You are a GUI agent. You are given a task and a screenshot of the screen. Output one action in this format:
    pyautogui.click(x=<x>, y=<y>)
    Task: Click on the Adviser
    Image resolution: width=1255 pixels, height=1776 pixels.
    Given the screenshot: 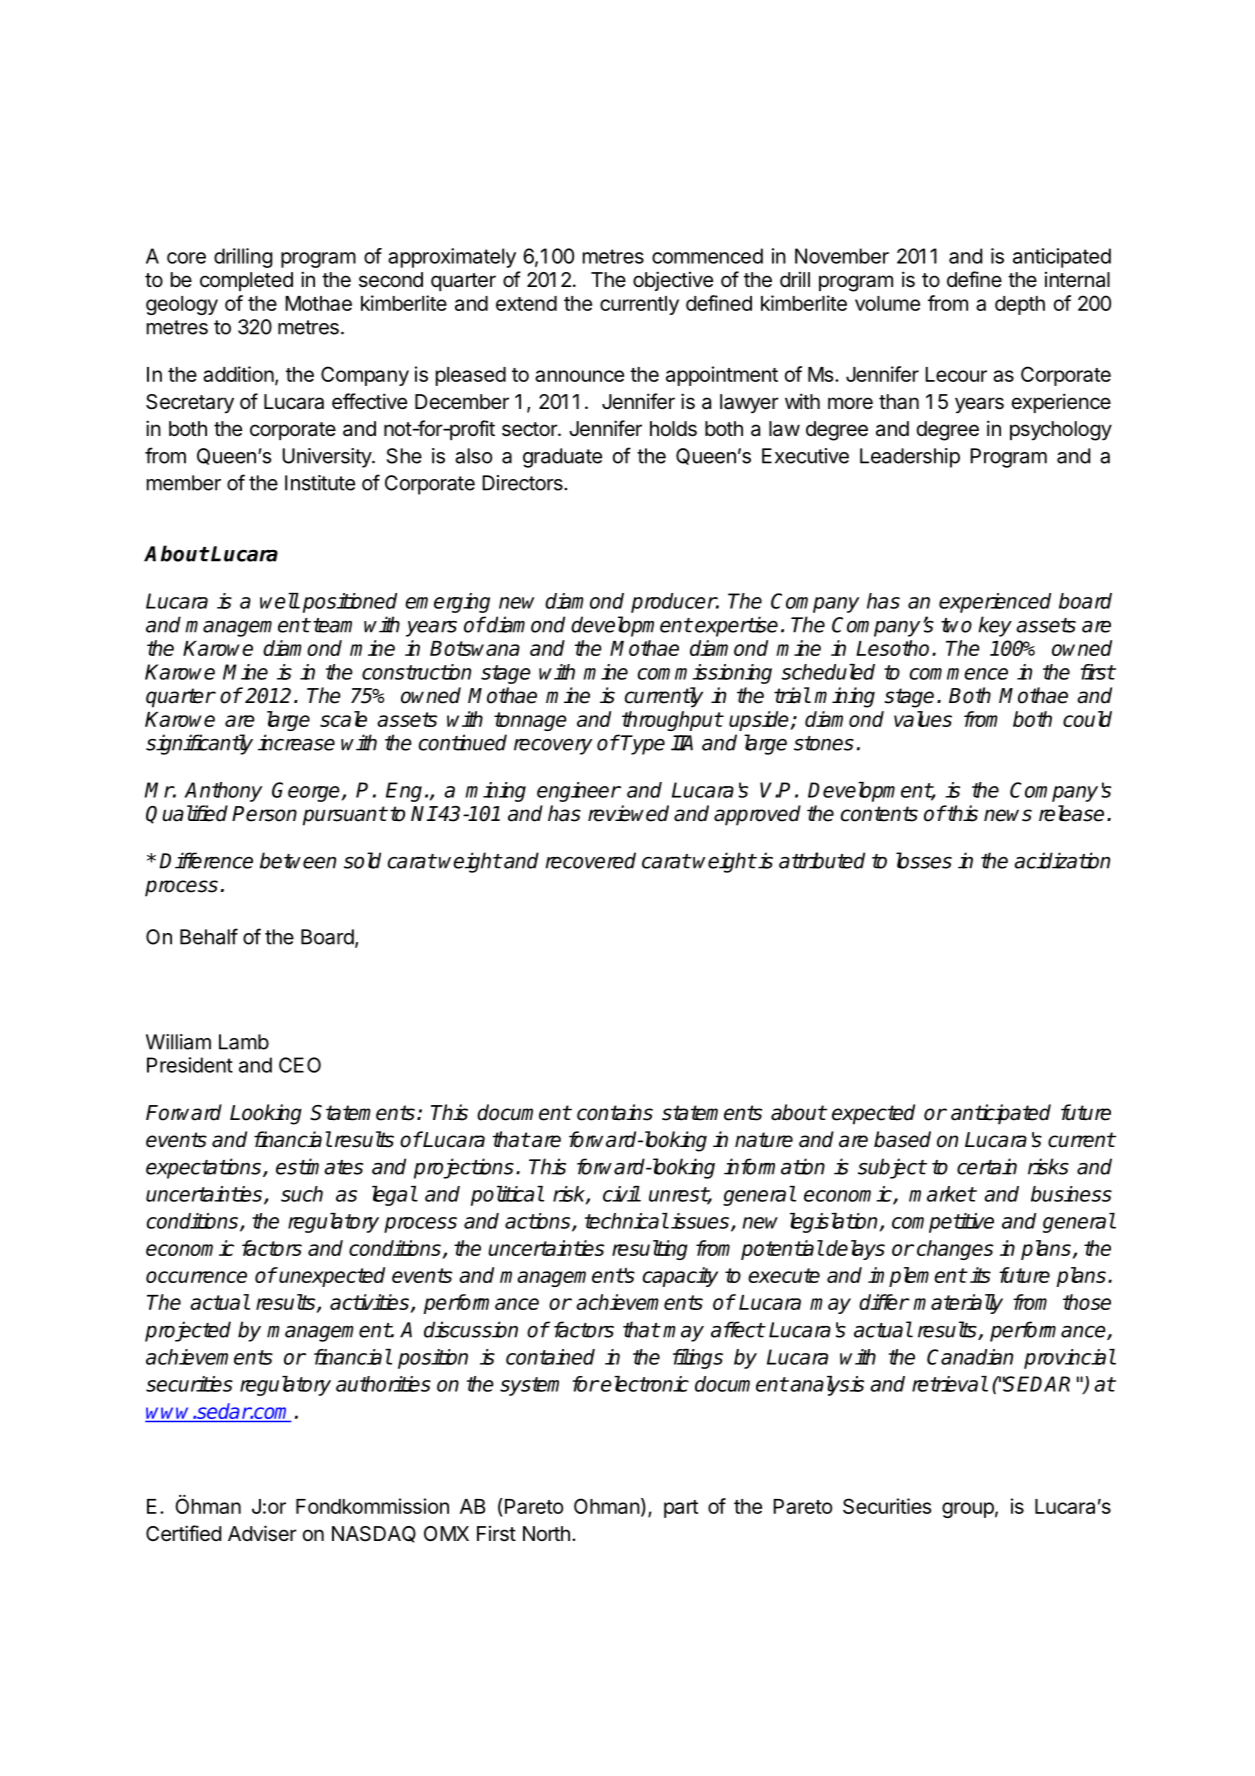 What is the action you would take?
    pyautogui.click(x=262, y=1533)
